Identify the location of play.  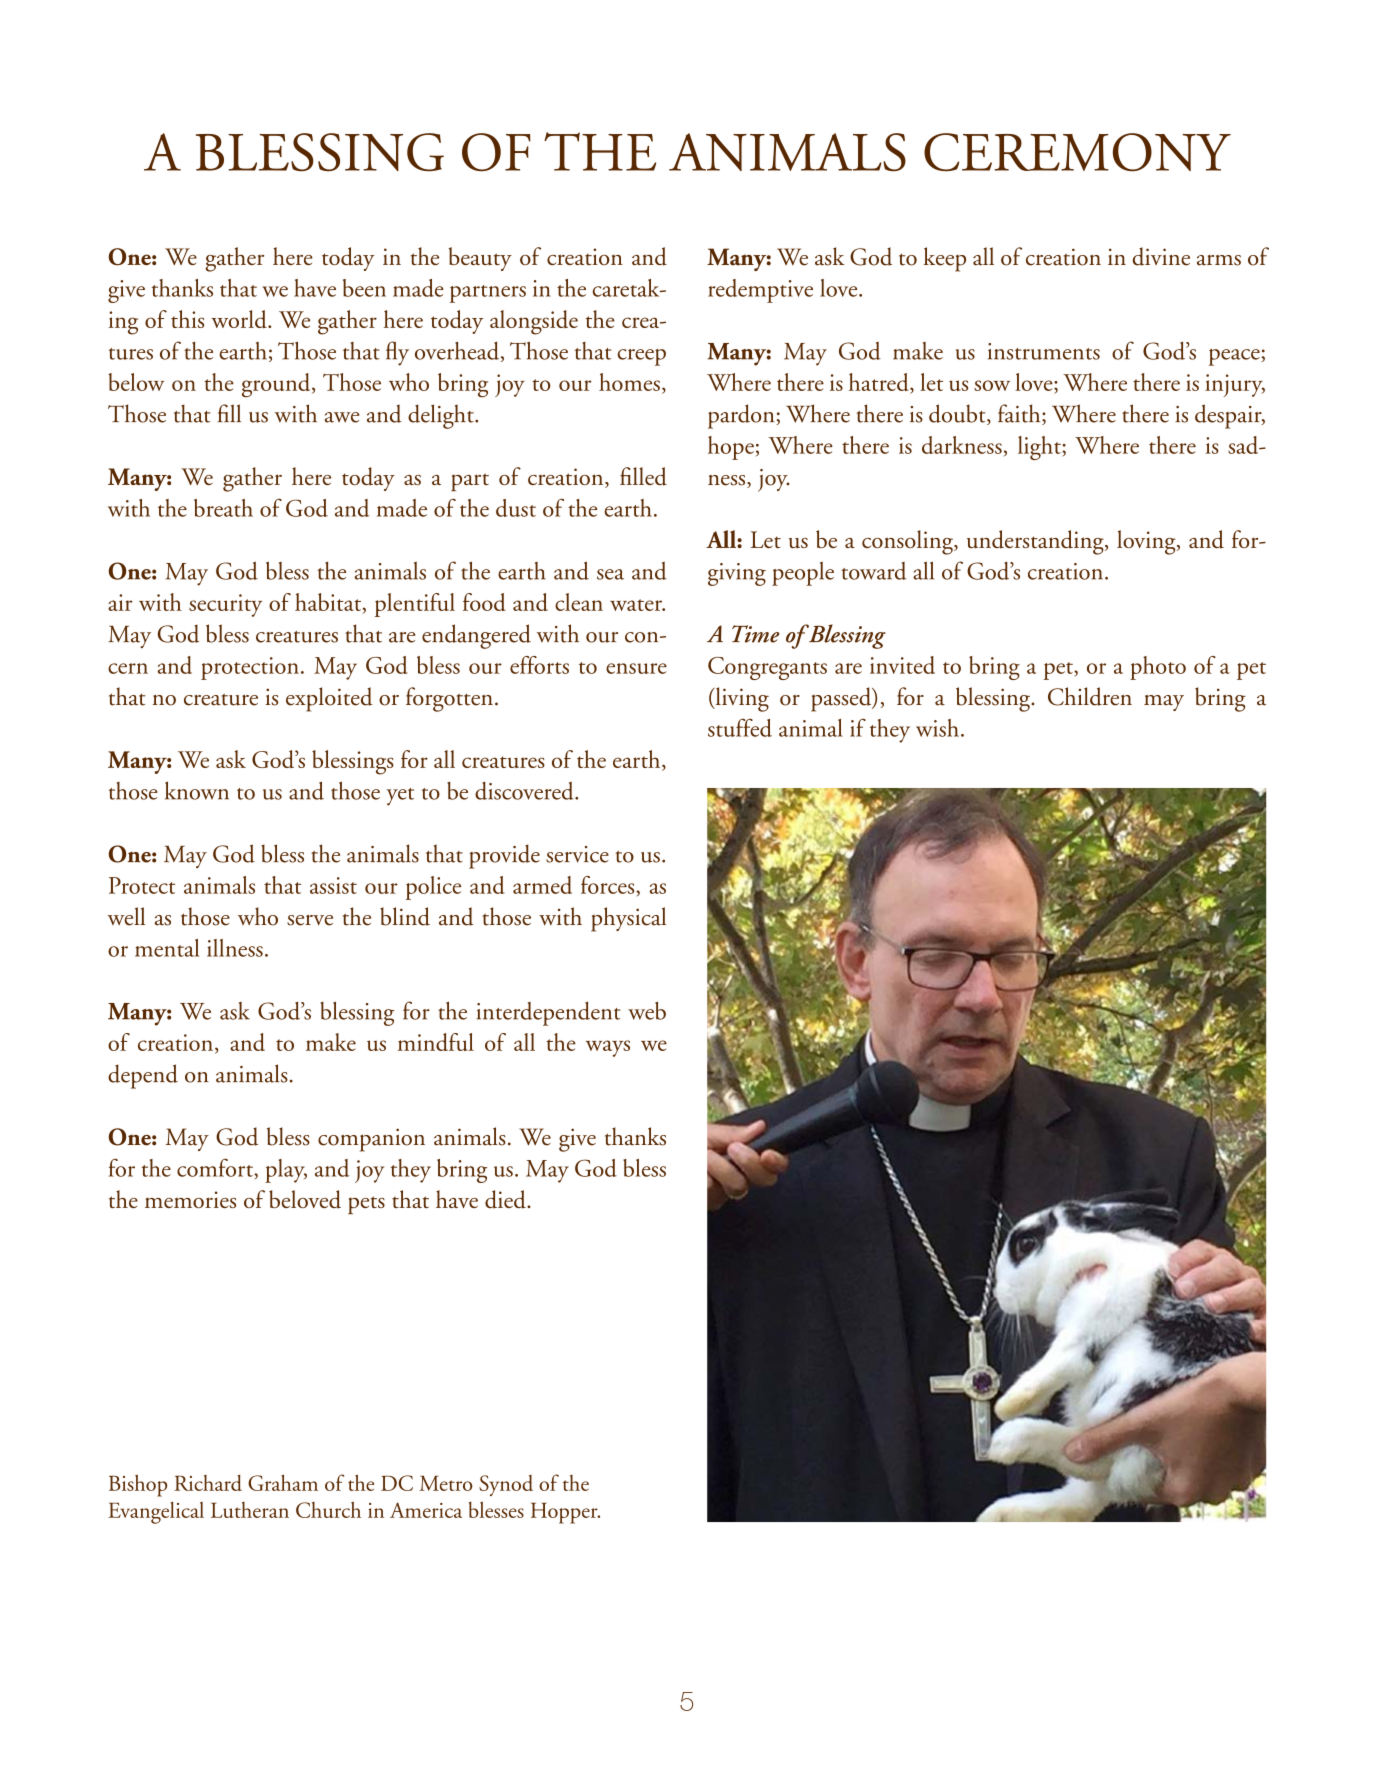
(286, 1171).
